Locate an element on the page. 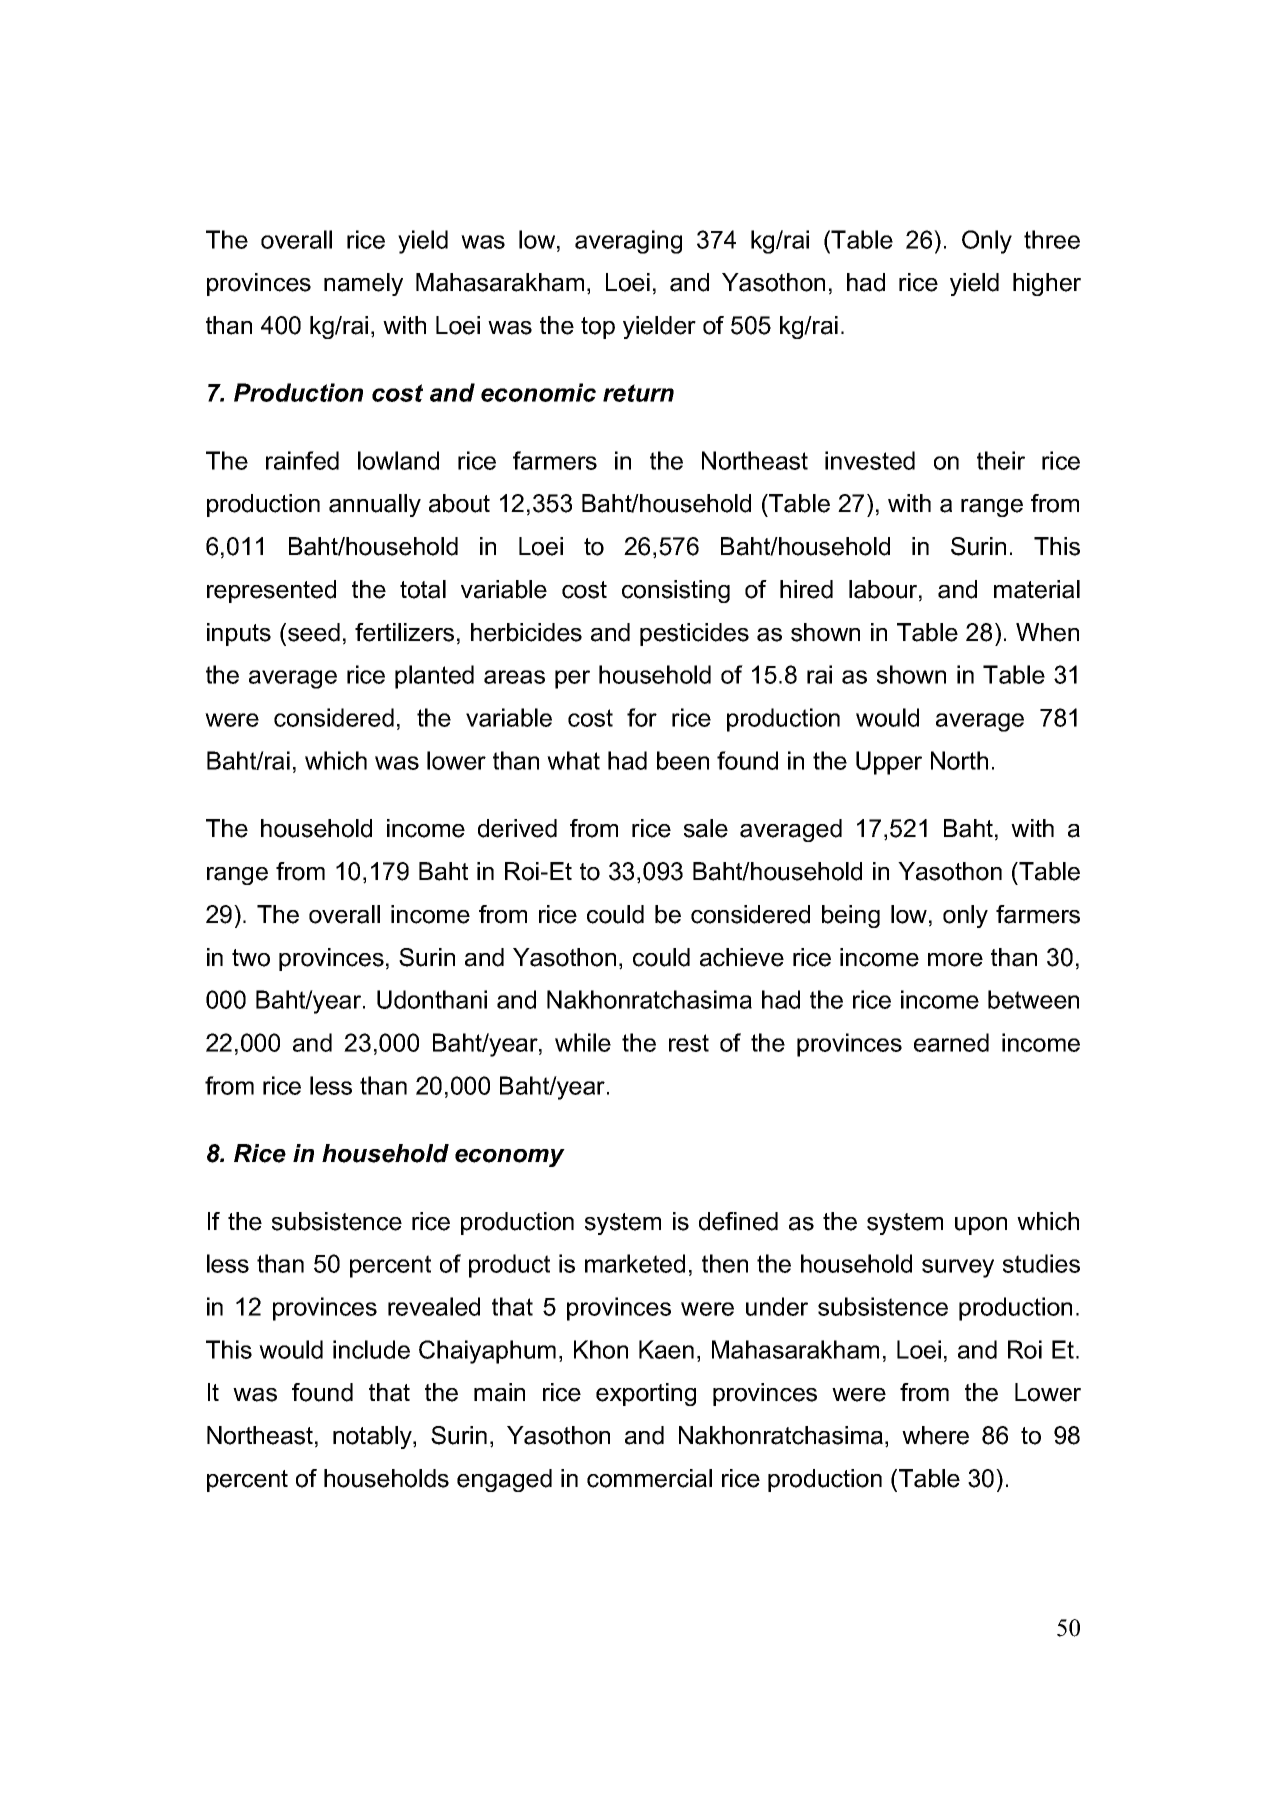 The width and height of the document is (1267, 1793). two is located at coordinates (251, 958).
